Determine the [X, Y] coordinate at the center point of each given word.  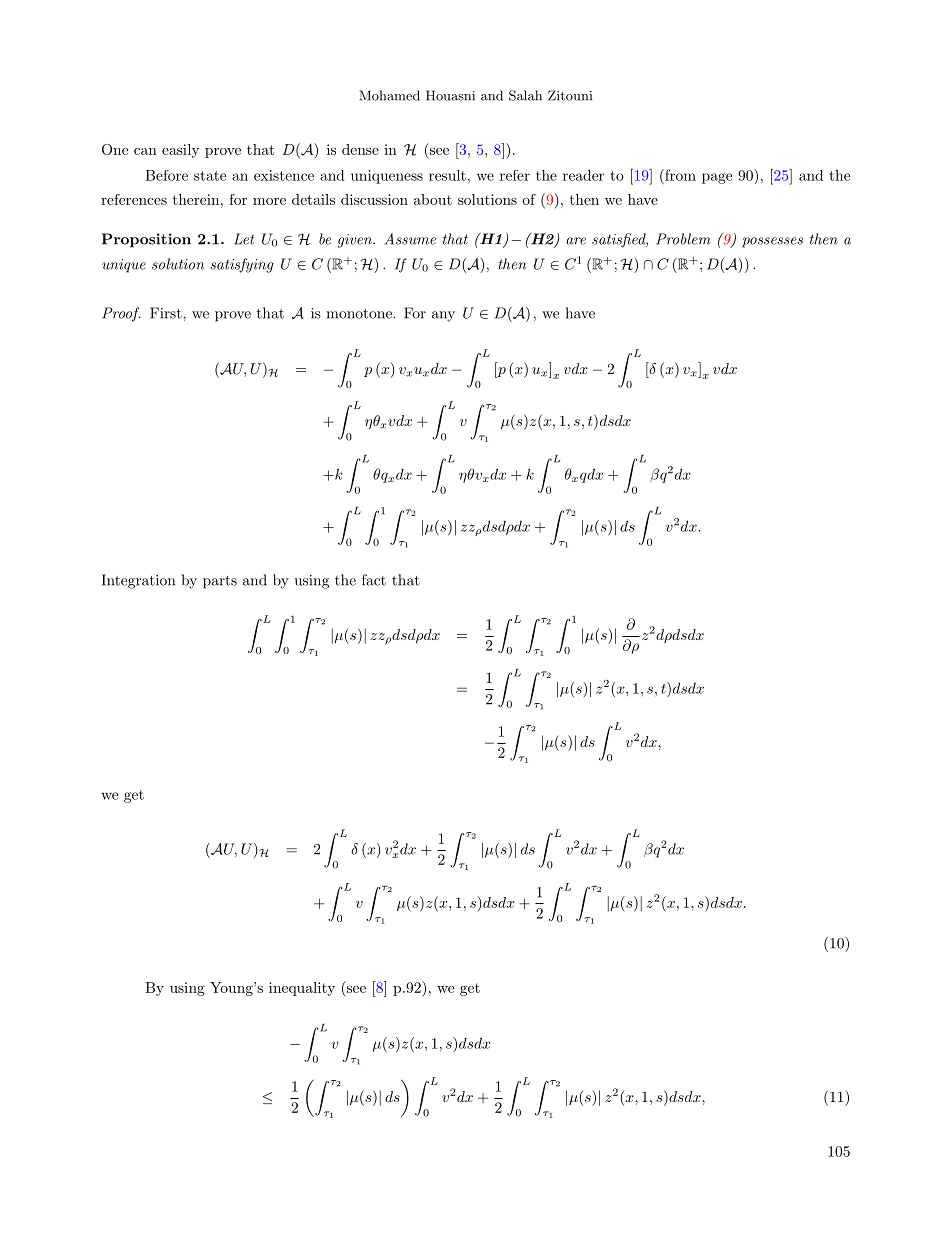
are [576, 241]
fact [374, 580]
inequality [302, 989]
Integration [138, 581]
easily [181, 151]
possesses [772, 242]
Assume [410, 239]
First [167, 313]
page [717, 178]
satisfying [242, 265]
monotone [360, 314]
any [443, 316]
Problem [683, 239]
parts [220, 582]
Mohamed [390, 95]
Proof [121, 314]
